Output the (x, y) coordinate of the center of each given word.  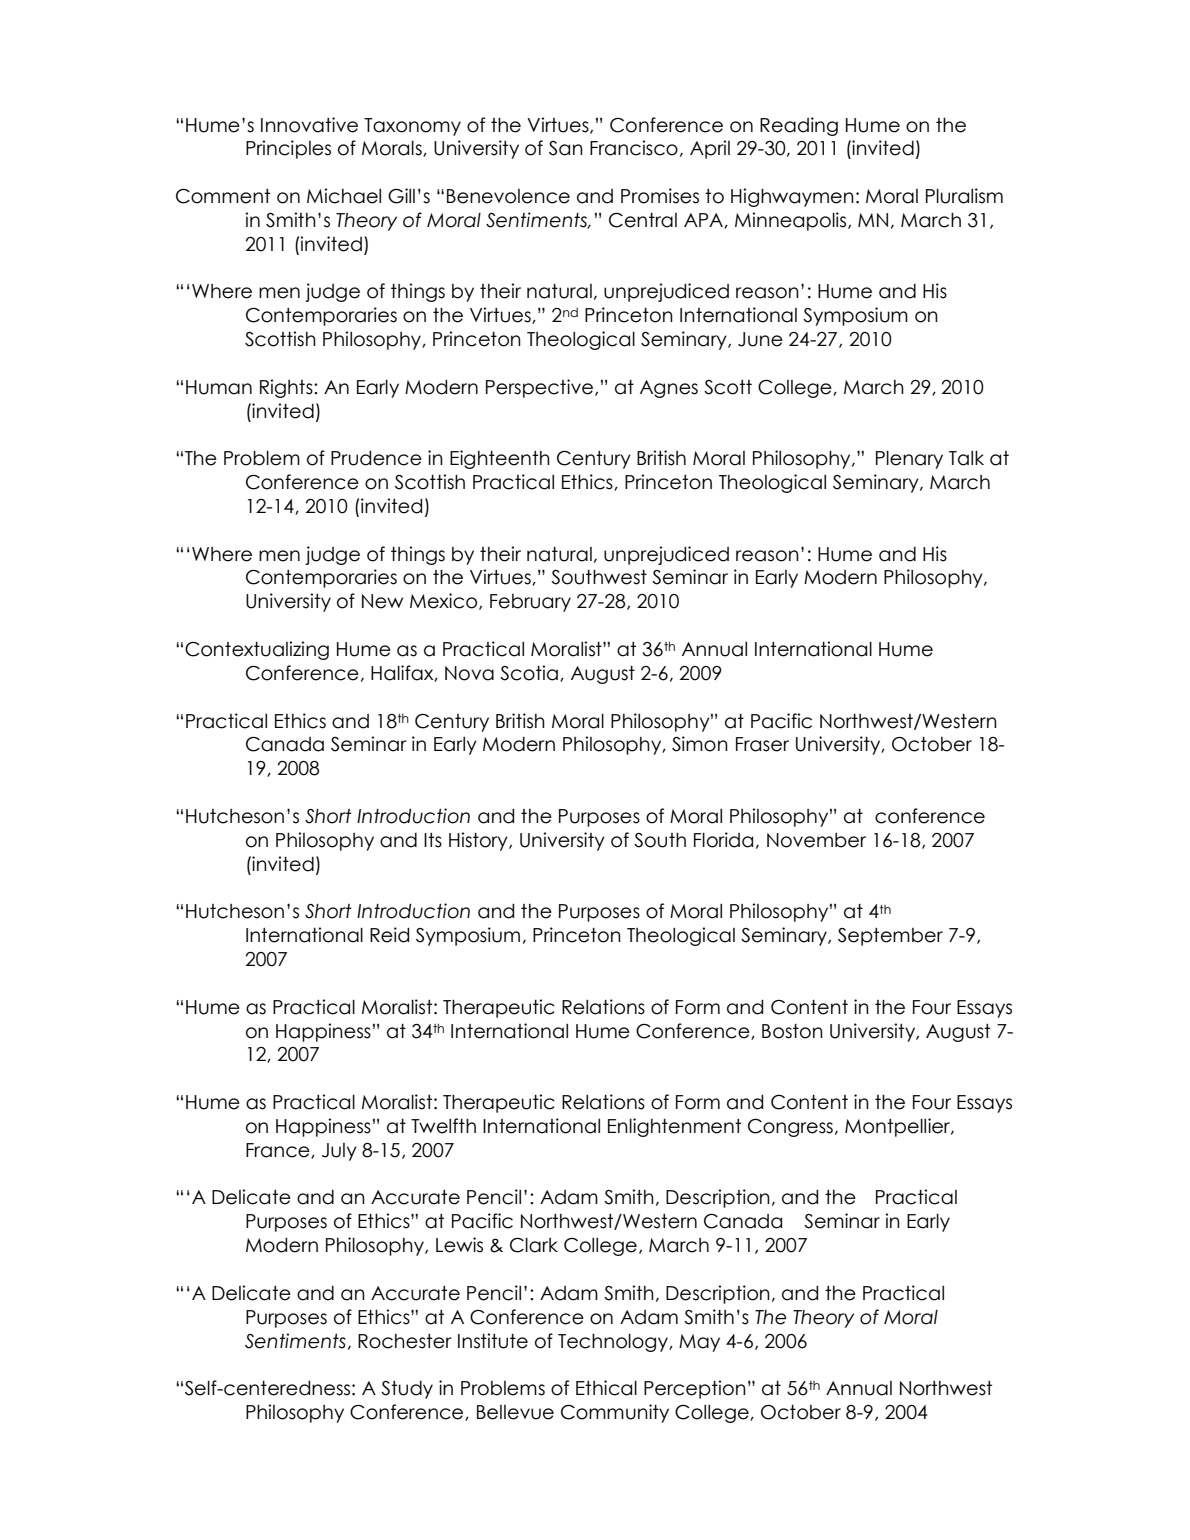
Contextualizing (257, 650)
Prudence (376, 458)
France (279, 1151)
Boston (792, 1031)
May (699, 1343)
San (566, 148)
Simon (700, 744)
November (816, 840)
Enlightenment (674, 1127)
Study (407, 1390)
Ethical (606, 1388)
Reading (799, 126)
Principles (288, 149)
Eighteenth (500, 459)
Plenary (909, 460)
